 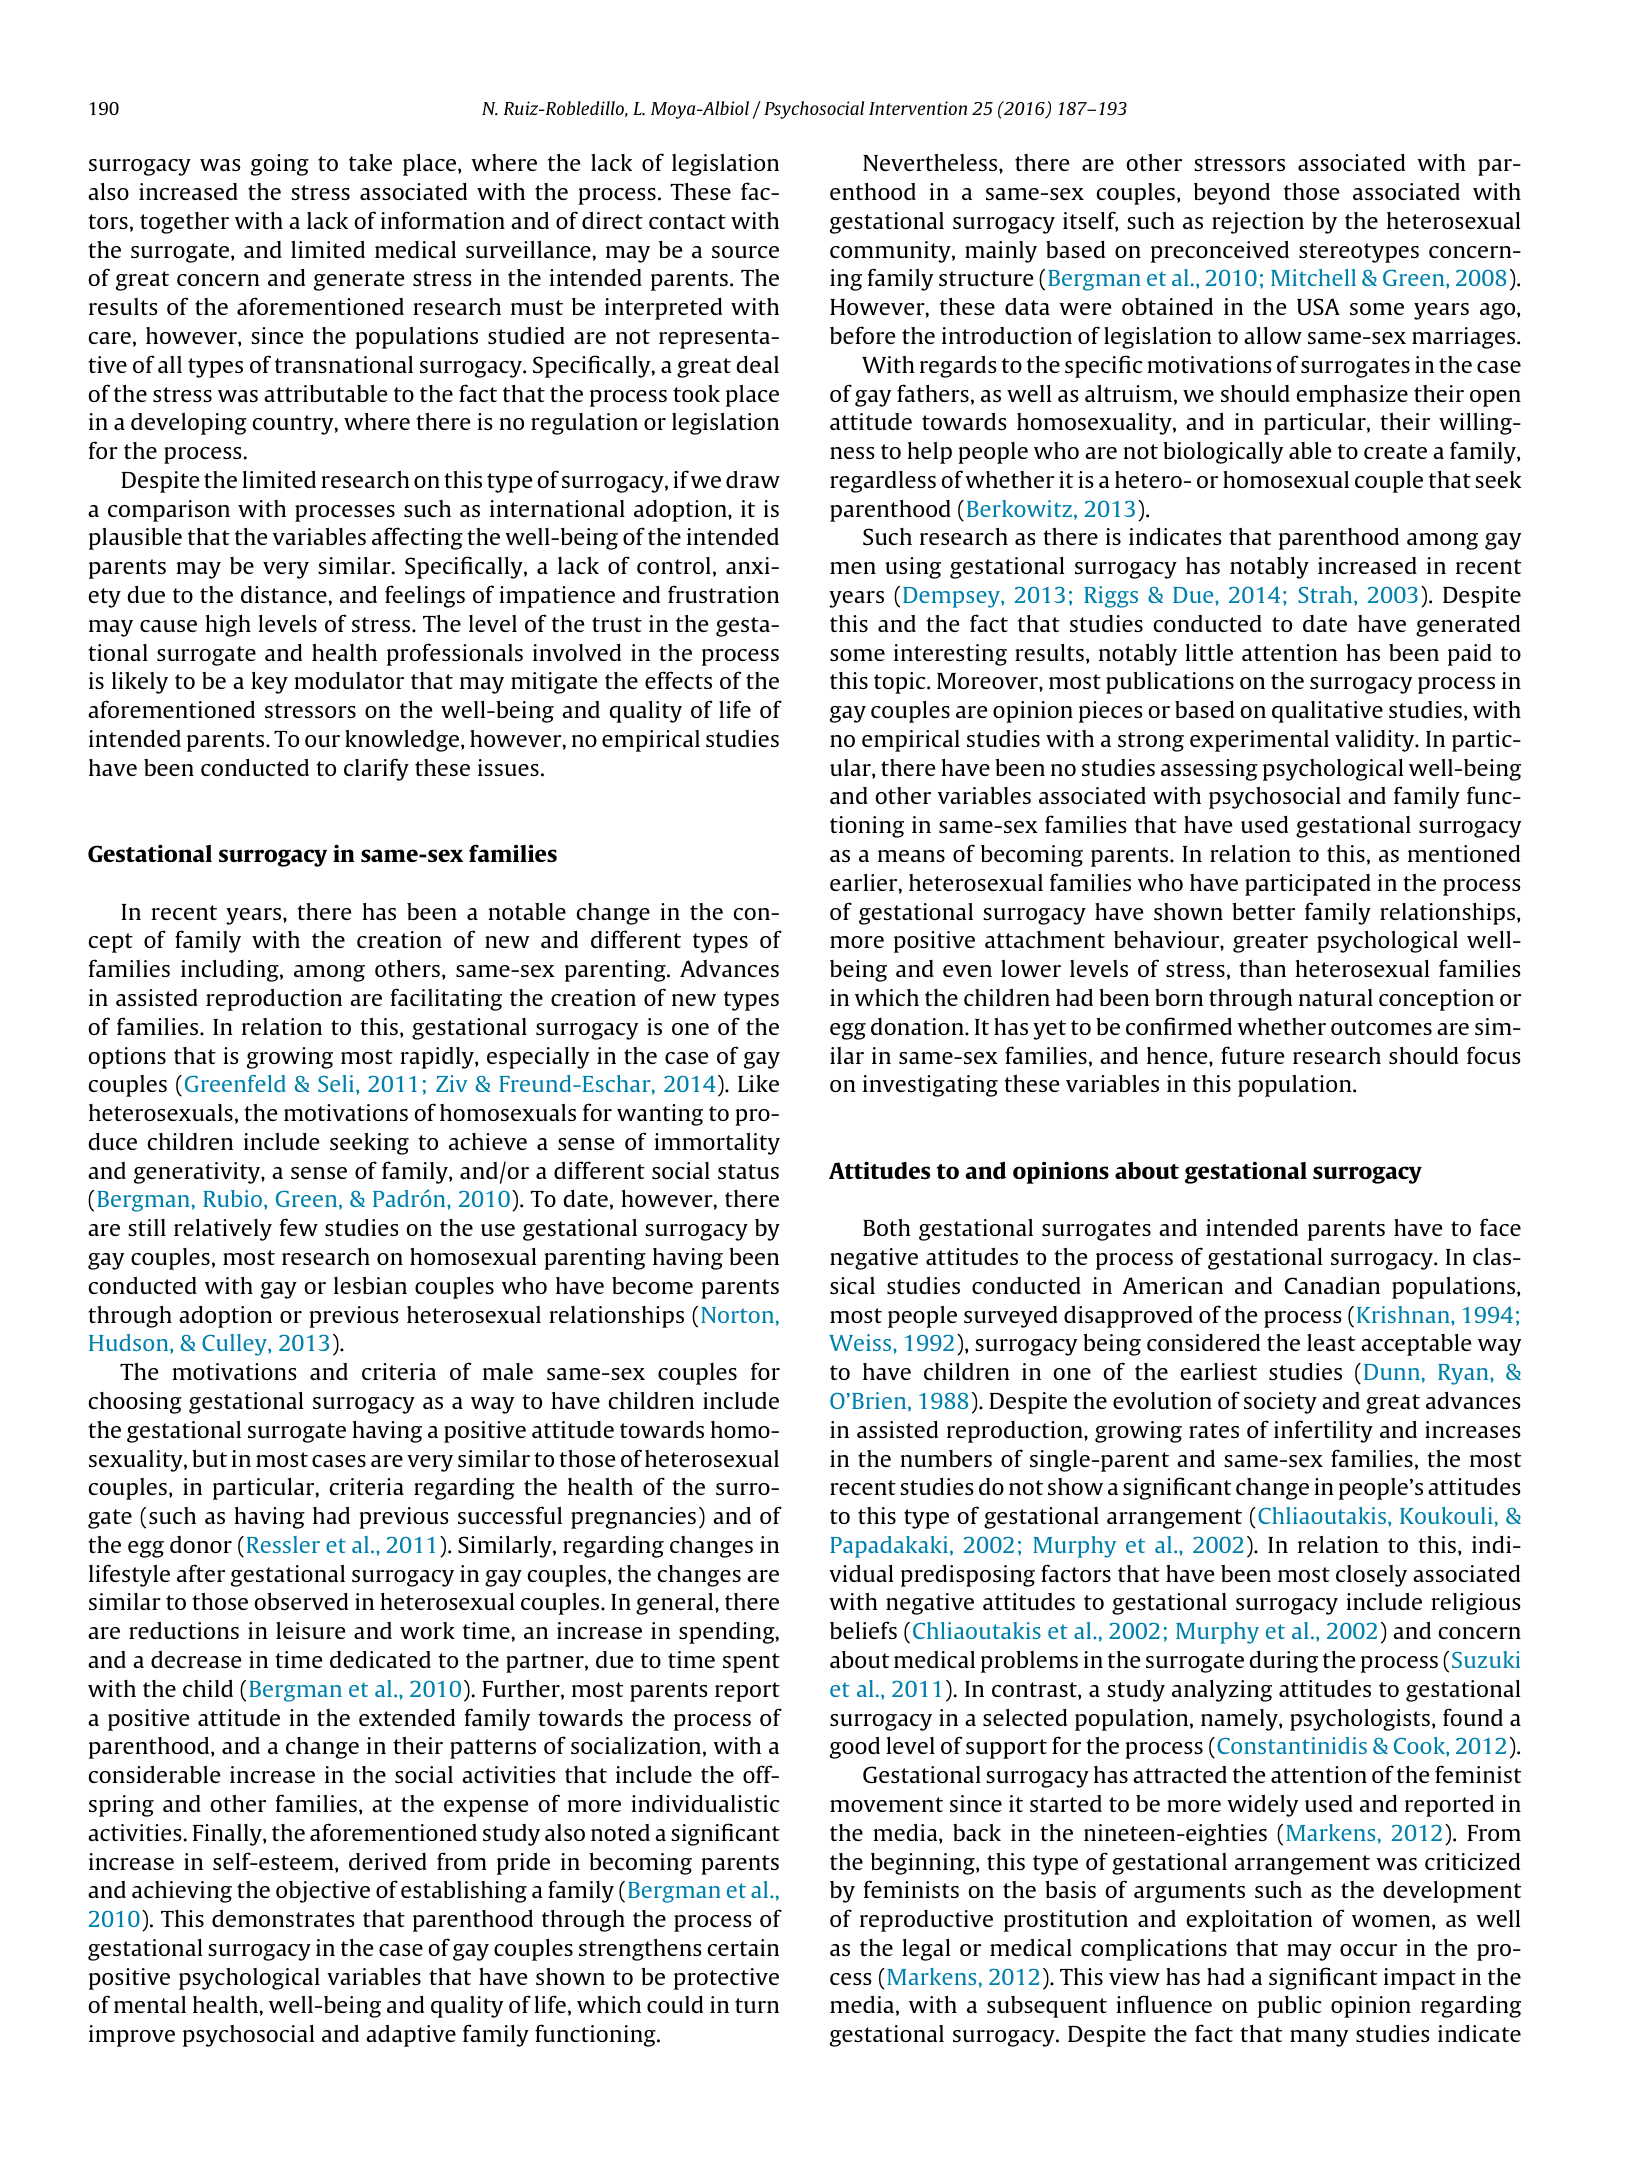 What do you see at coordinates (182, 1892) in the screenshot?
I see `achieving` at bounding box center [182, 1892].
